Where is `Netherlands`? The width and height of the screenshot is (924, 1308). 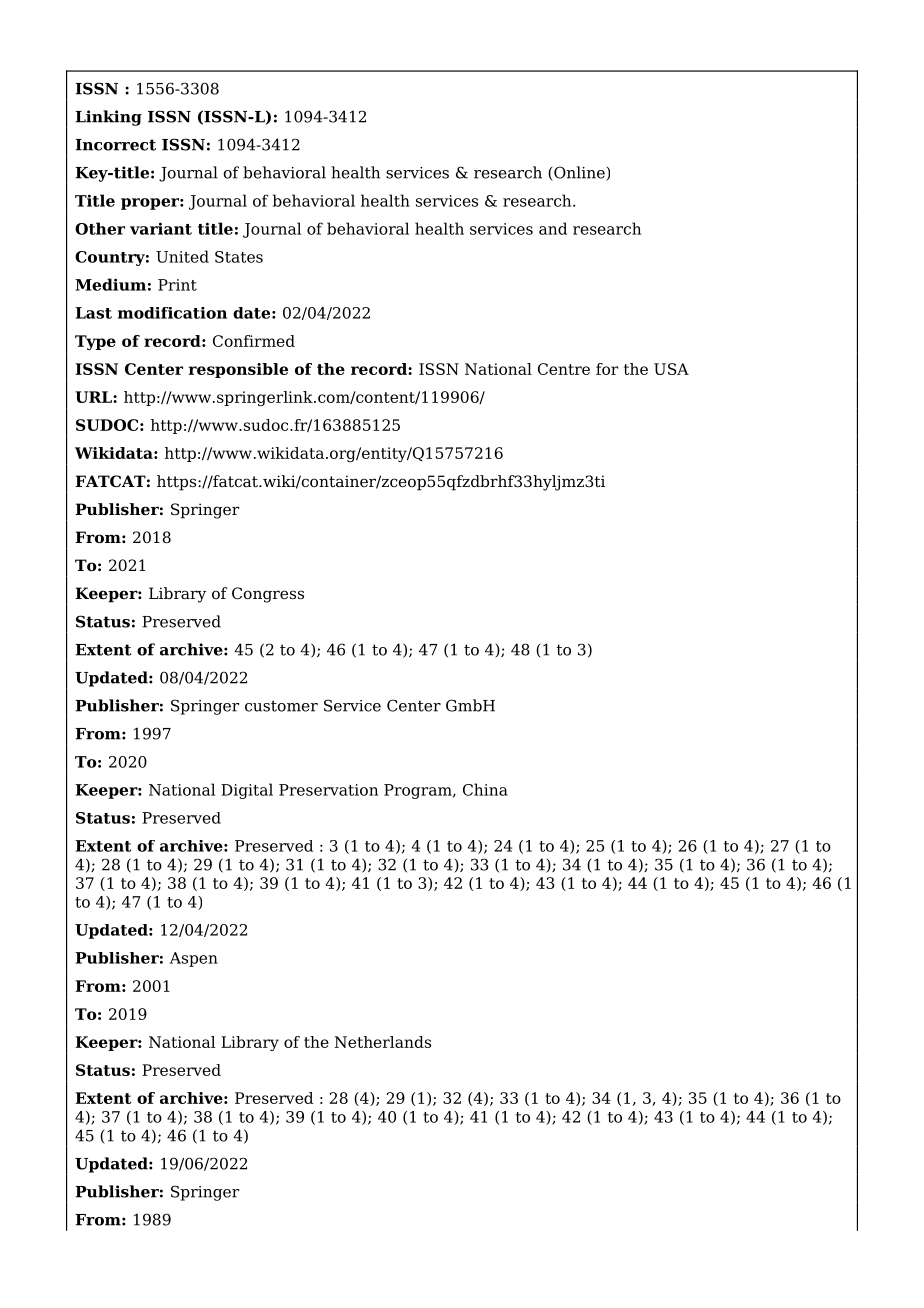 Netherlands is located at coordinates (383, 1042).
